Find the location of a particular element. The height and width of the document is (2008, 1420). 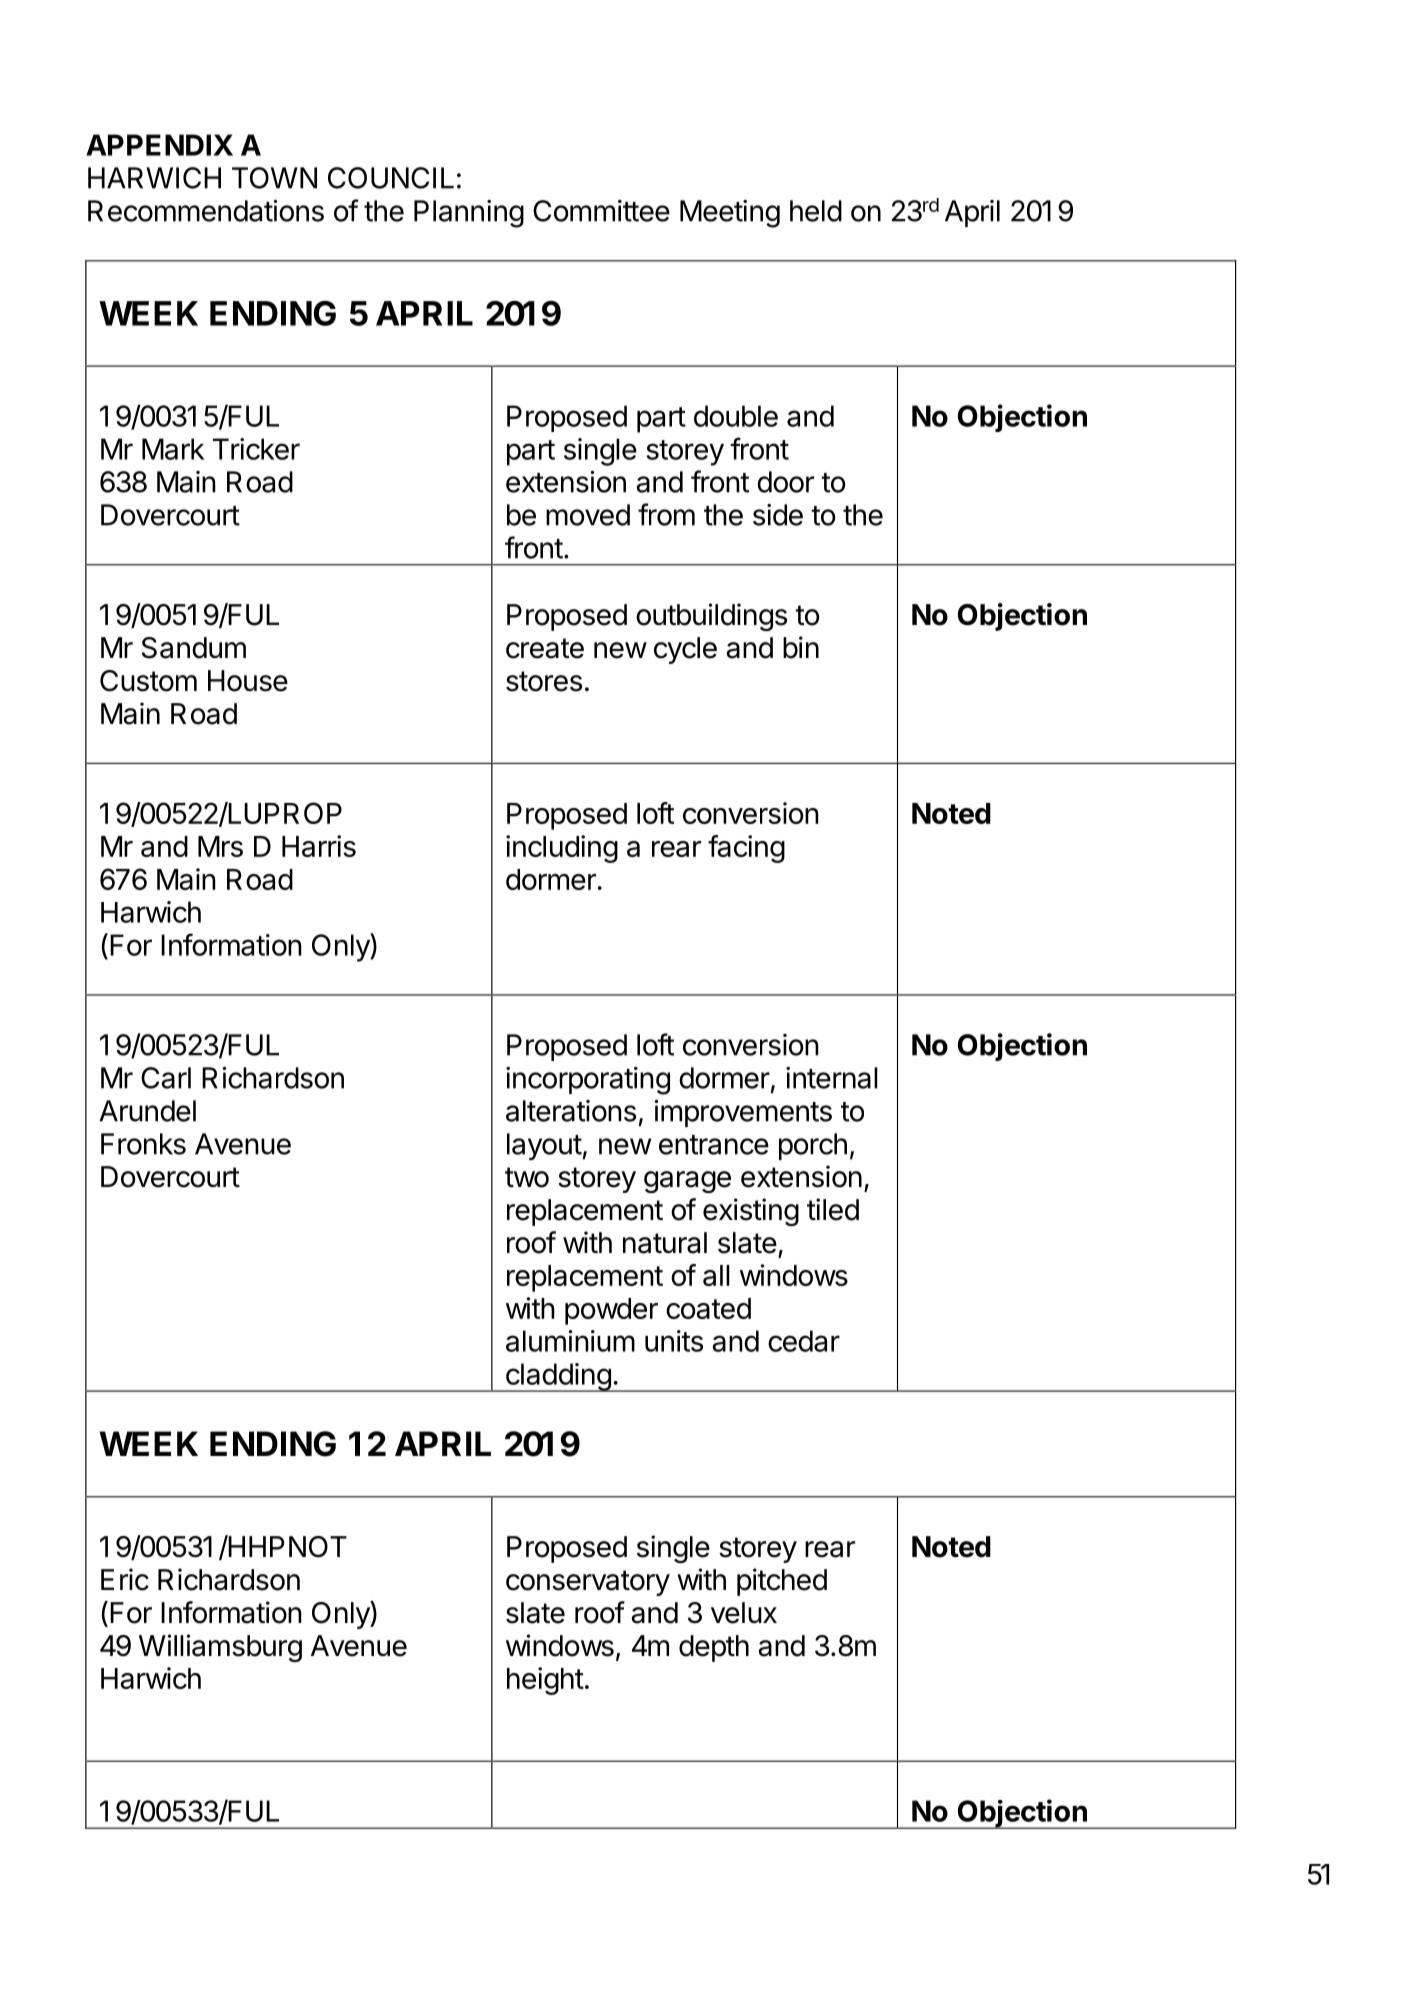

Planning is located at coordinates (469, 214).
